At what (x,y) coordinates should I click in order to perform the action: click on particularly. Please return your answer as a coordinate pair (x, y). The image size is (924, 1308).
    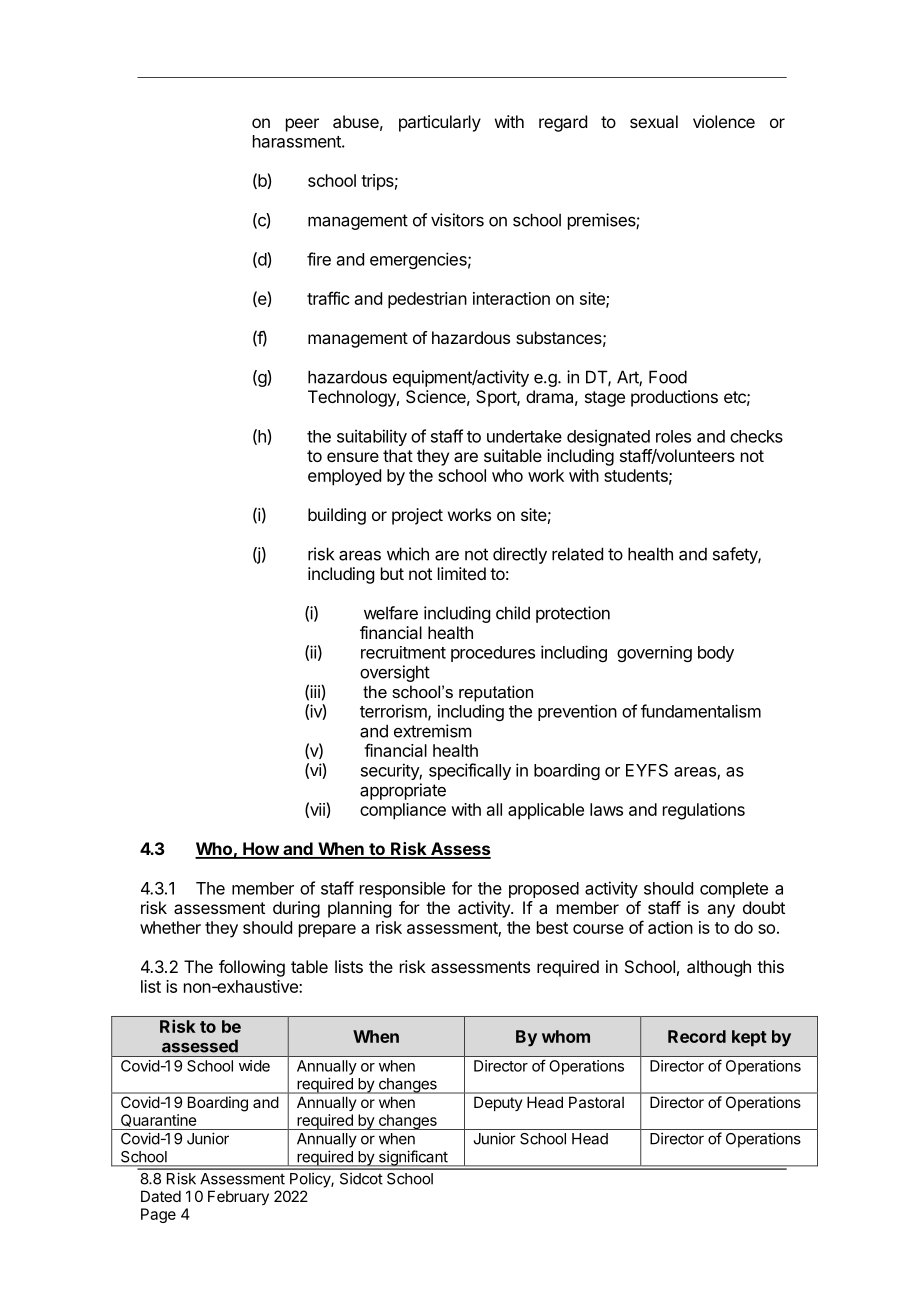
    Looking at the image, I should click on (440, 123).
